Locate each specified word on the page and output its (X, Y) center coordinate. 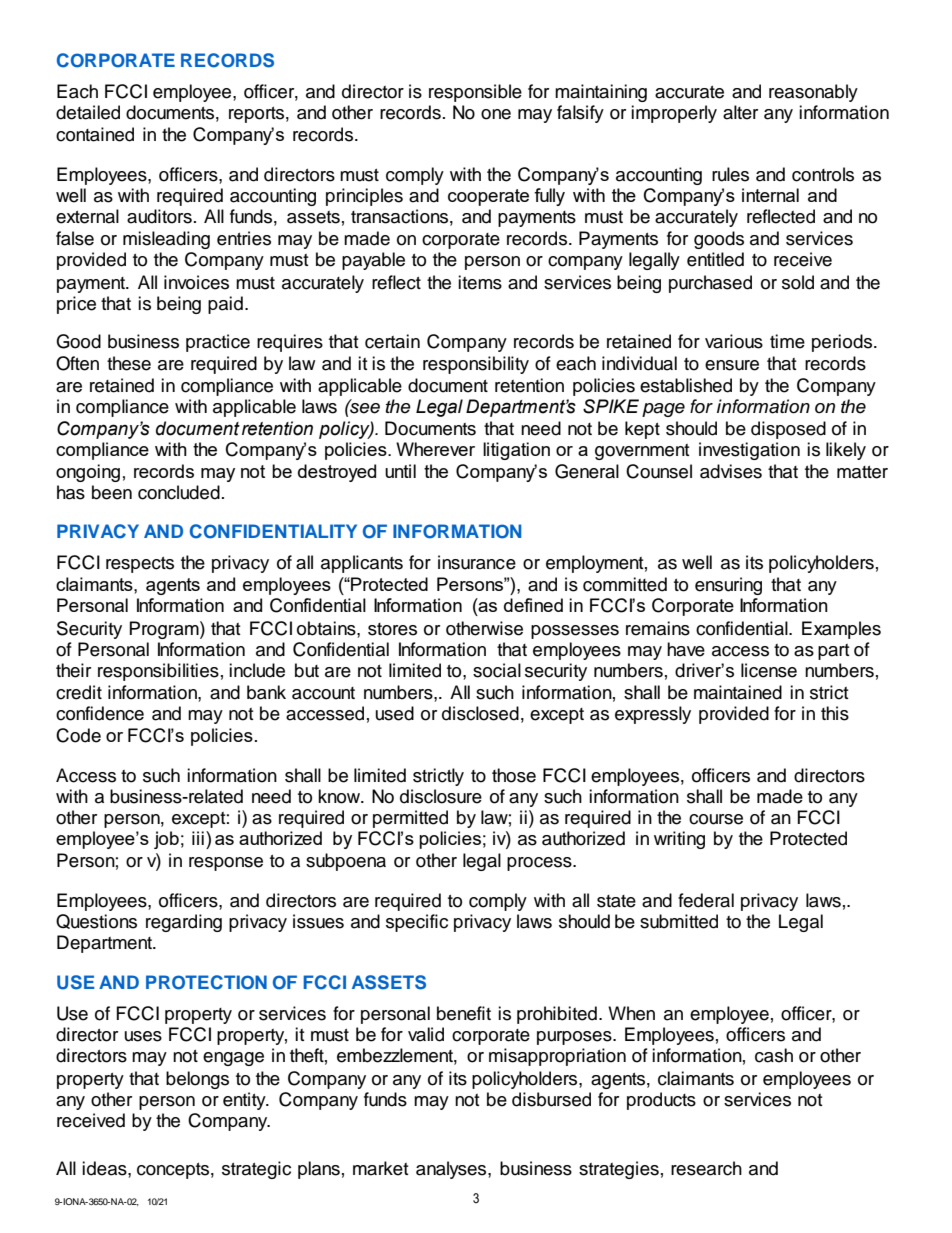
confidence (100, 713)
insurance (477, 562)
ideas (105, 1168)
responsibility (476, 365)
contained (95, 134)
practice (218, 343)
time (787, 341)
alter (740, 112)
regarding (184, 923)
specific (417, 923)
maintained (738, 692)
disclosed (480, 713)
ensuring (728, 586)
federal (706, 900)
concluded (179, 492)
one (496, 114)
